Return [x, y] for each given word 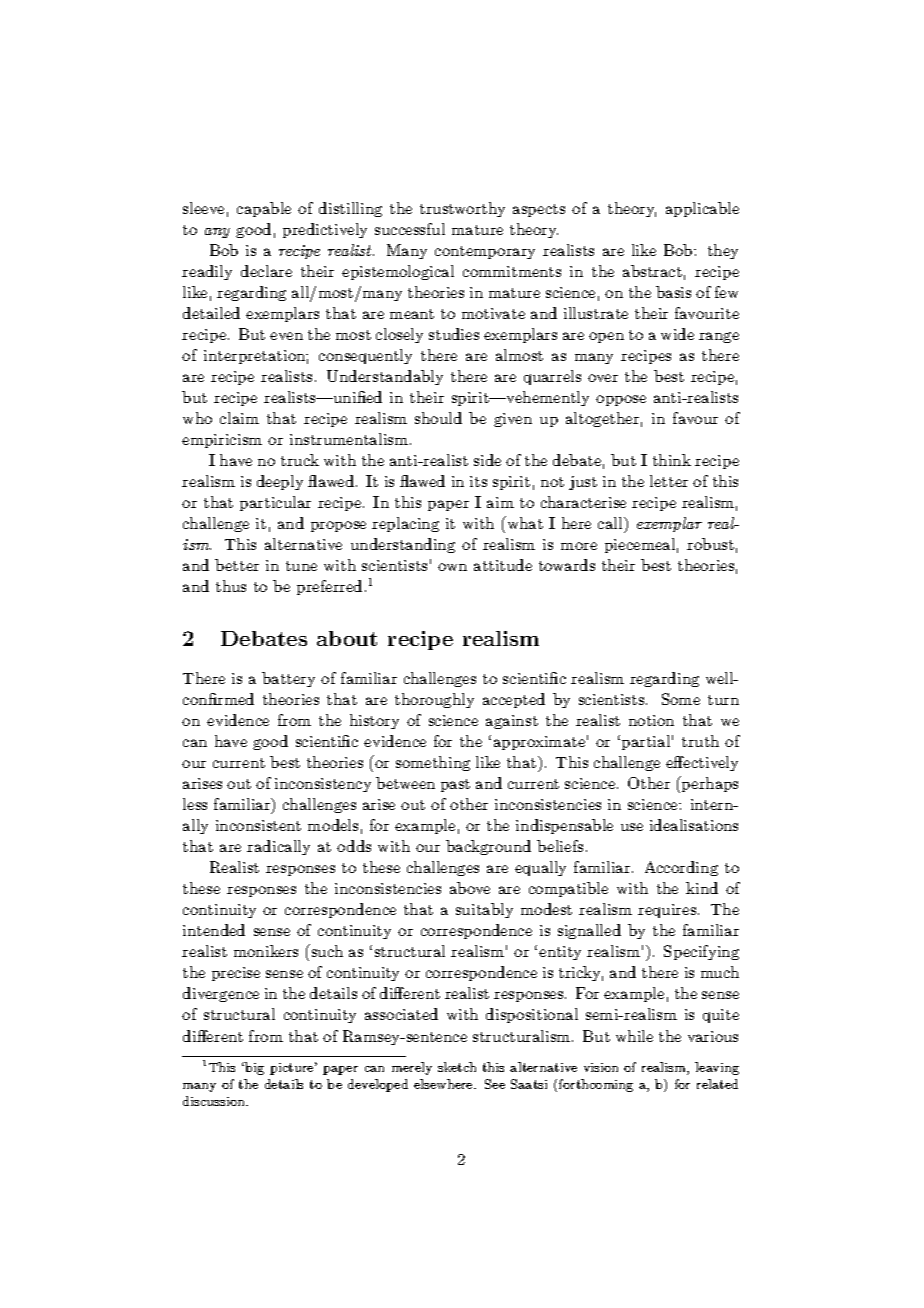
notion [651, 720]
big [254, 1068]
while [634, 1036]
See [495, 1084]
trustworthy [462, 209]
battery [288, 679]
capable [264, 209]
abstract [652, 271]
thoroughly [434, 700]
